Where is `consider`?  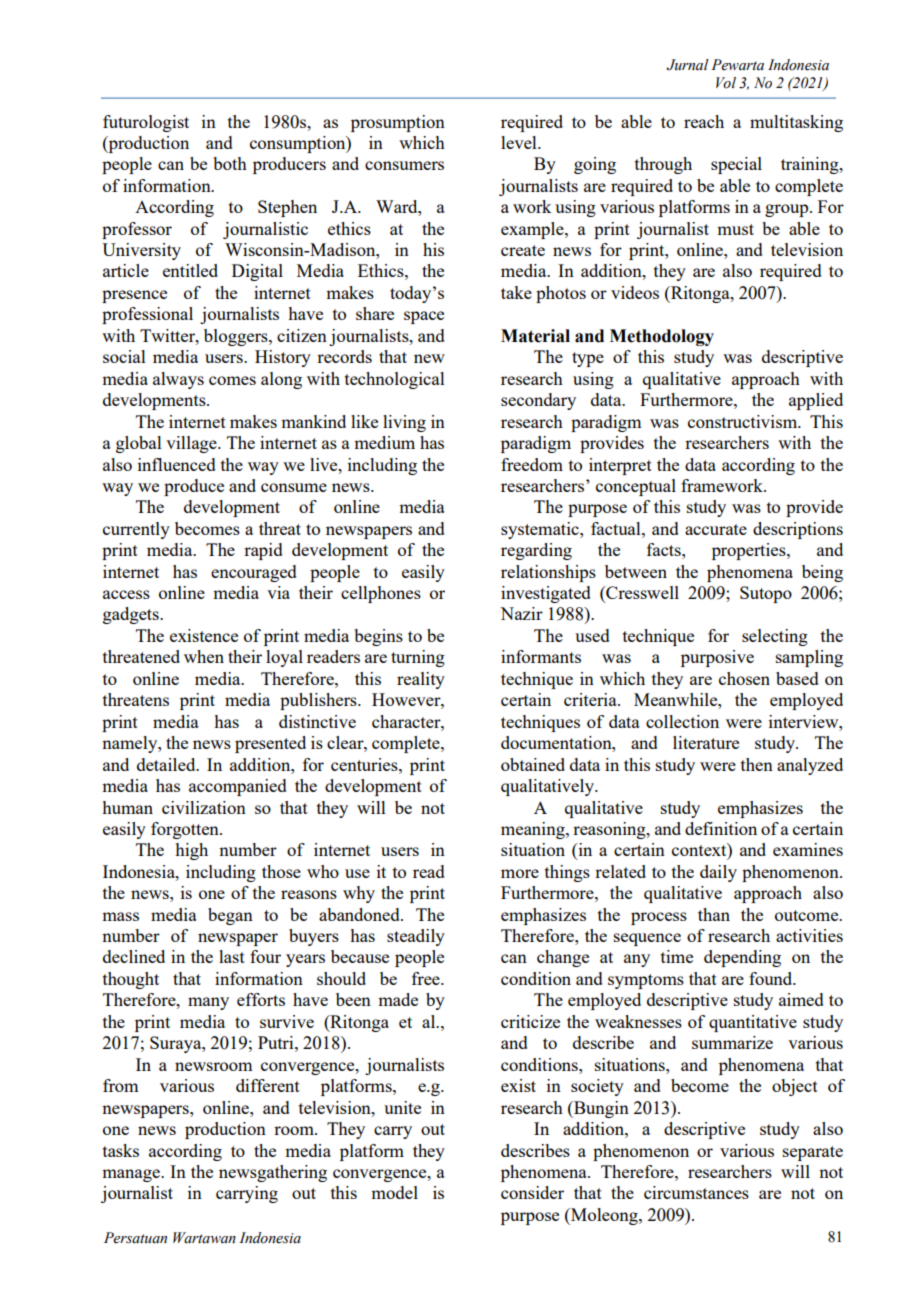 consider is located at coordinates (532, 1192).
